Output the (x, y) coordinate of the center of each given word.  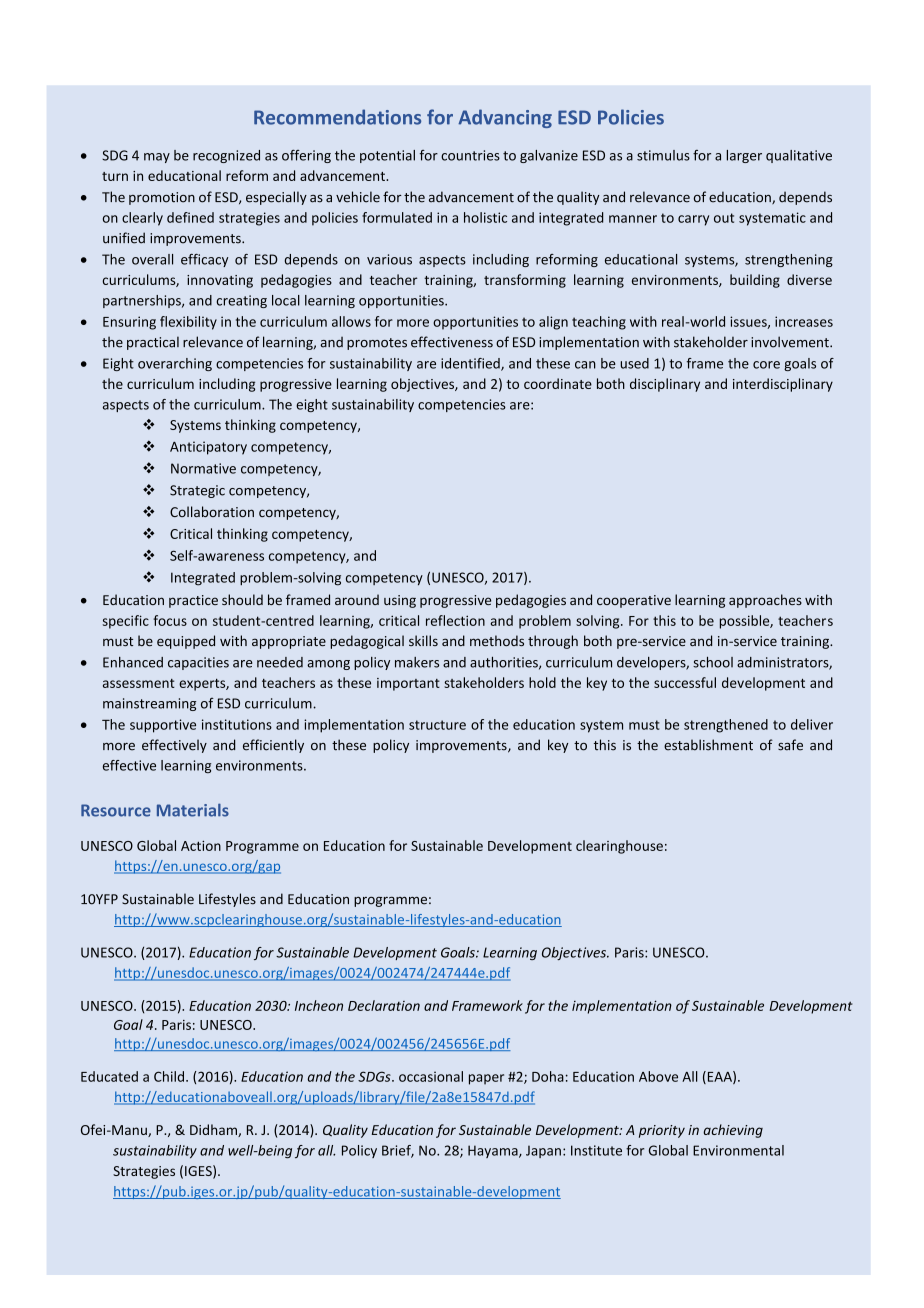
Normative (203, 468)
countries (470, 155)
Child (169, 1076)
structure (437, 725)
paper (486, 1079)
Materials (193, 810)
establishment (708, 745)
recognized (226, 156)
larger (744, 156)
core (766, 365)
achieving (733, 1131)
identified (471, 364)
